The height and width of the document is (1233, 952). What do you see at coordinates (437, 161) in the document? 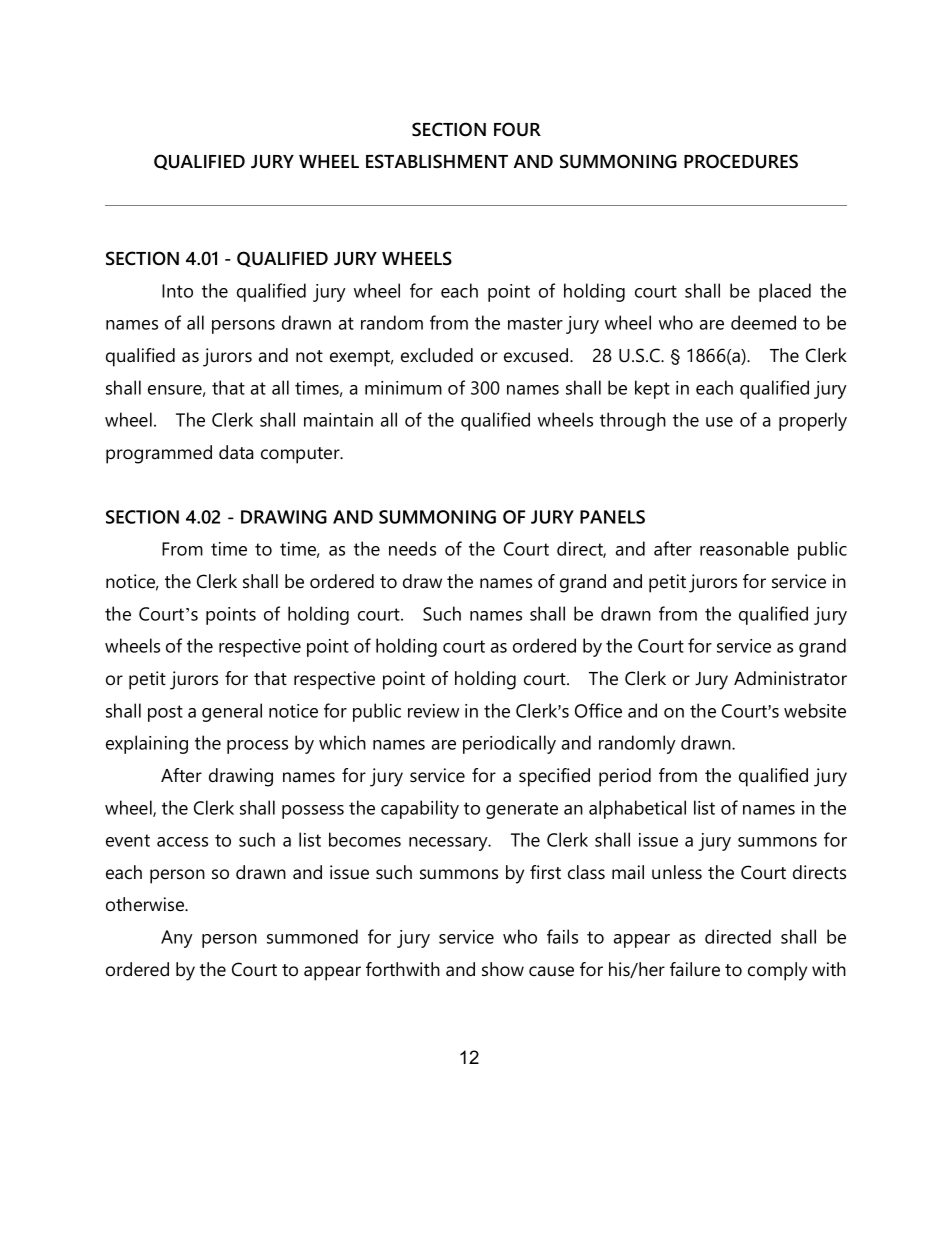
I see `ESTABLISHMENT` at bounding box center [437, 161].
